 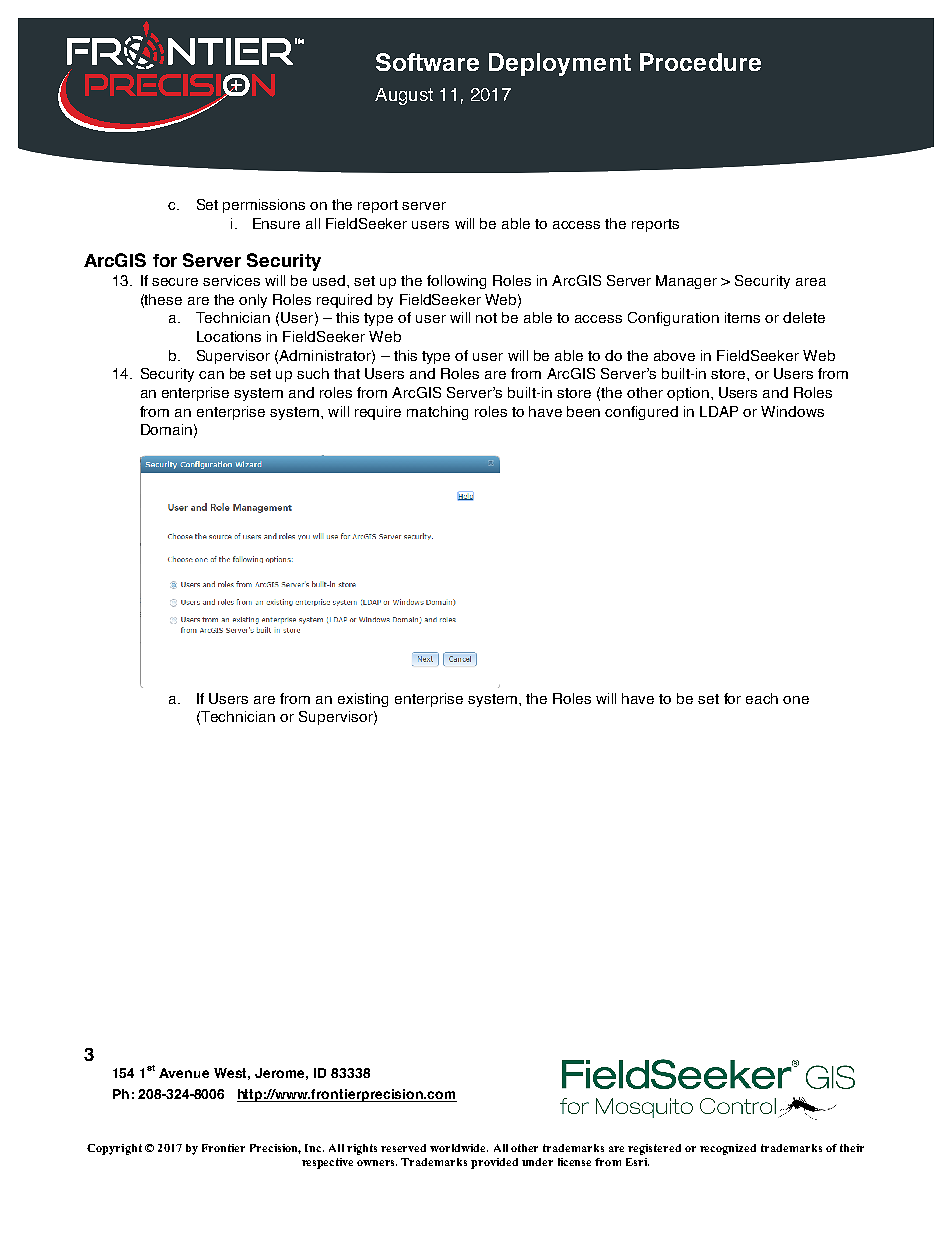 What do you see at coordinates (494, 1163) in the screenshot?
I see `provided` at bounding box center [494, 1163].
